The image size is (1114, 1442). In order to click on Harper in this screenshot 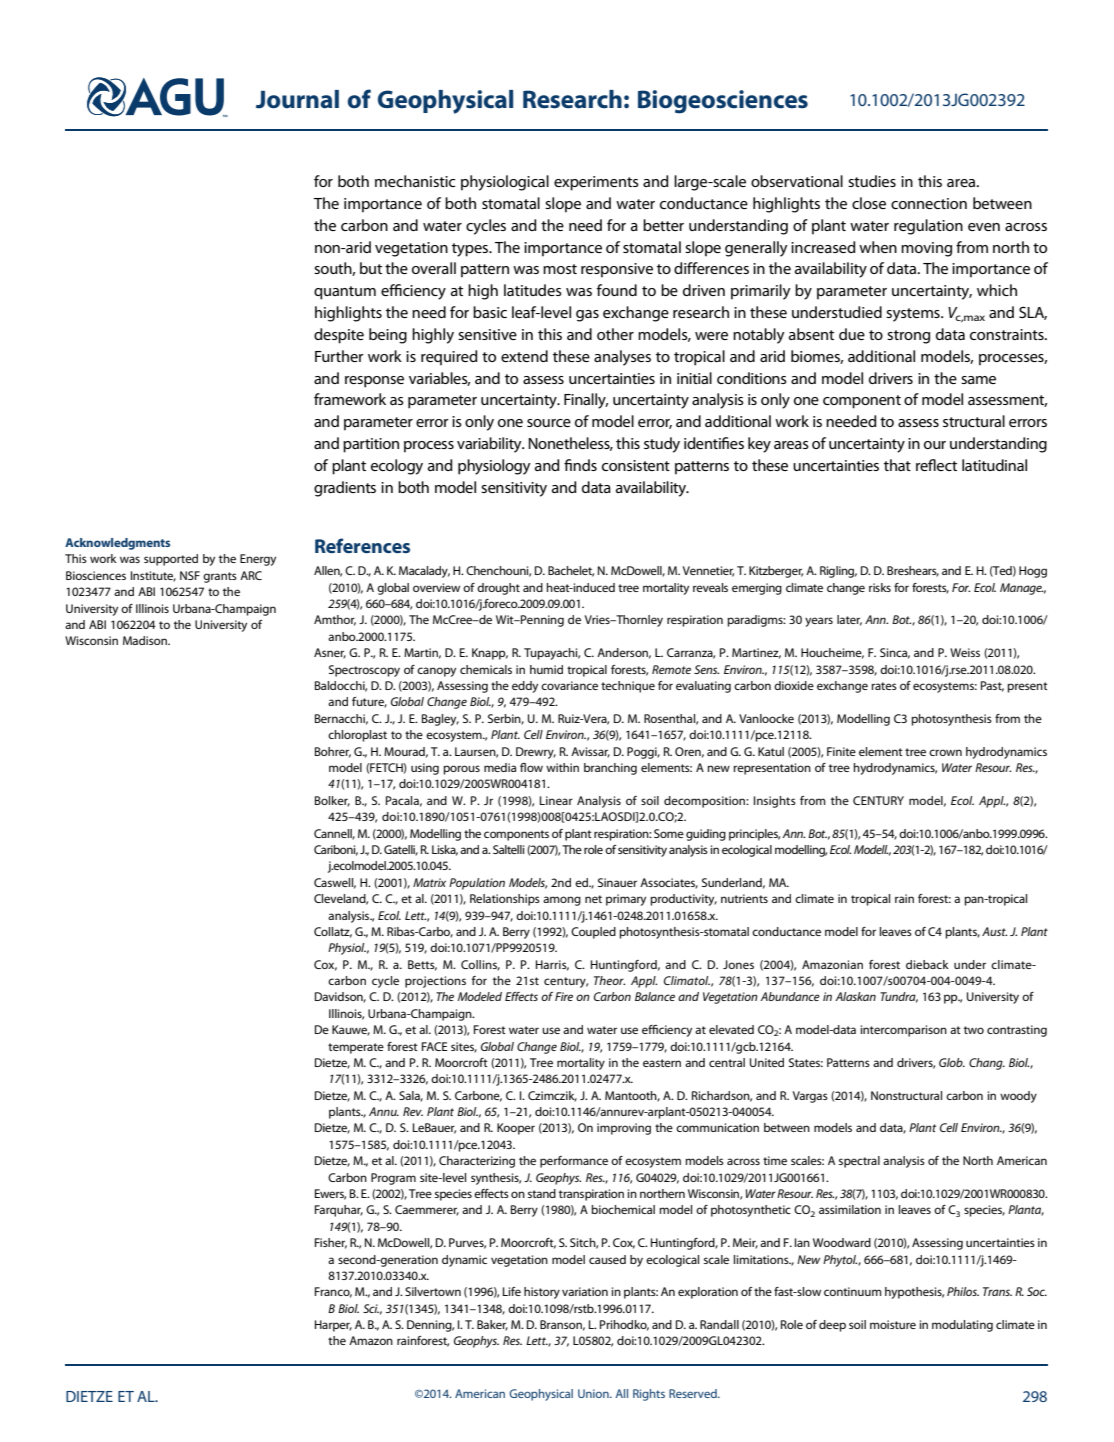, I will do `click(333, 1326)`.
